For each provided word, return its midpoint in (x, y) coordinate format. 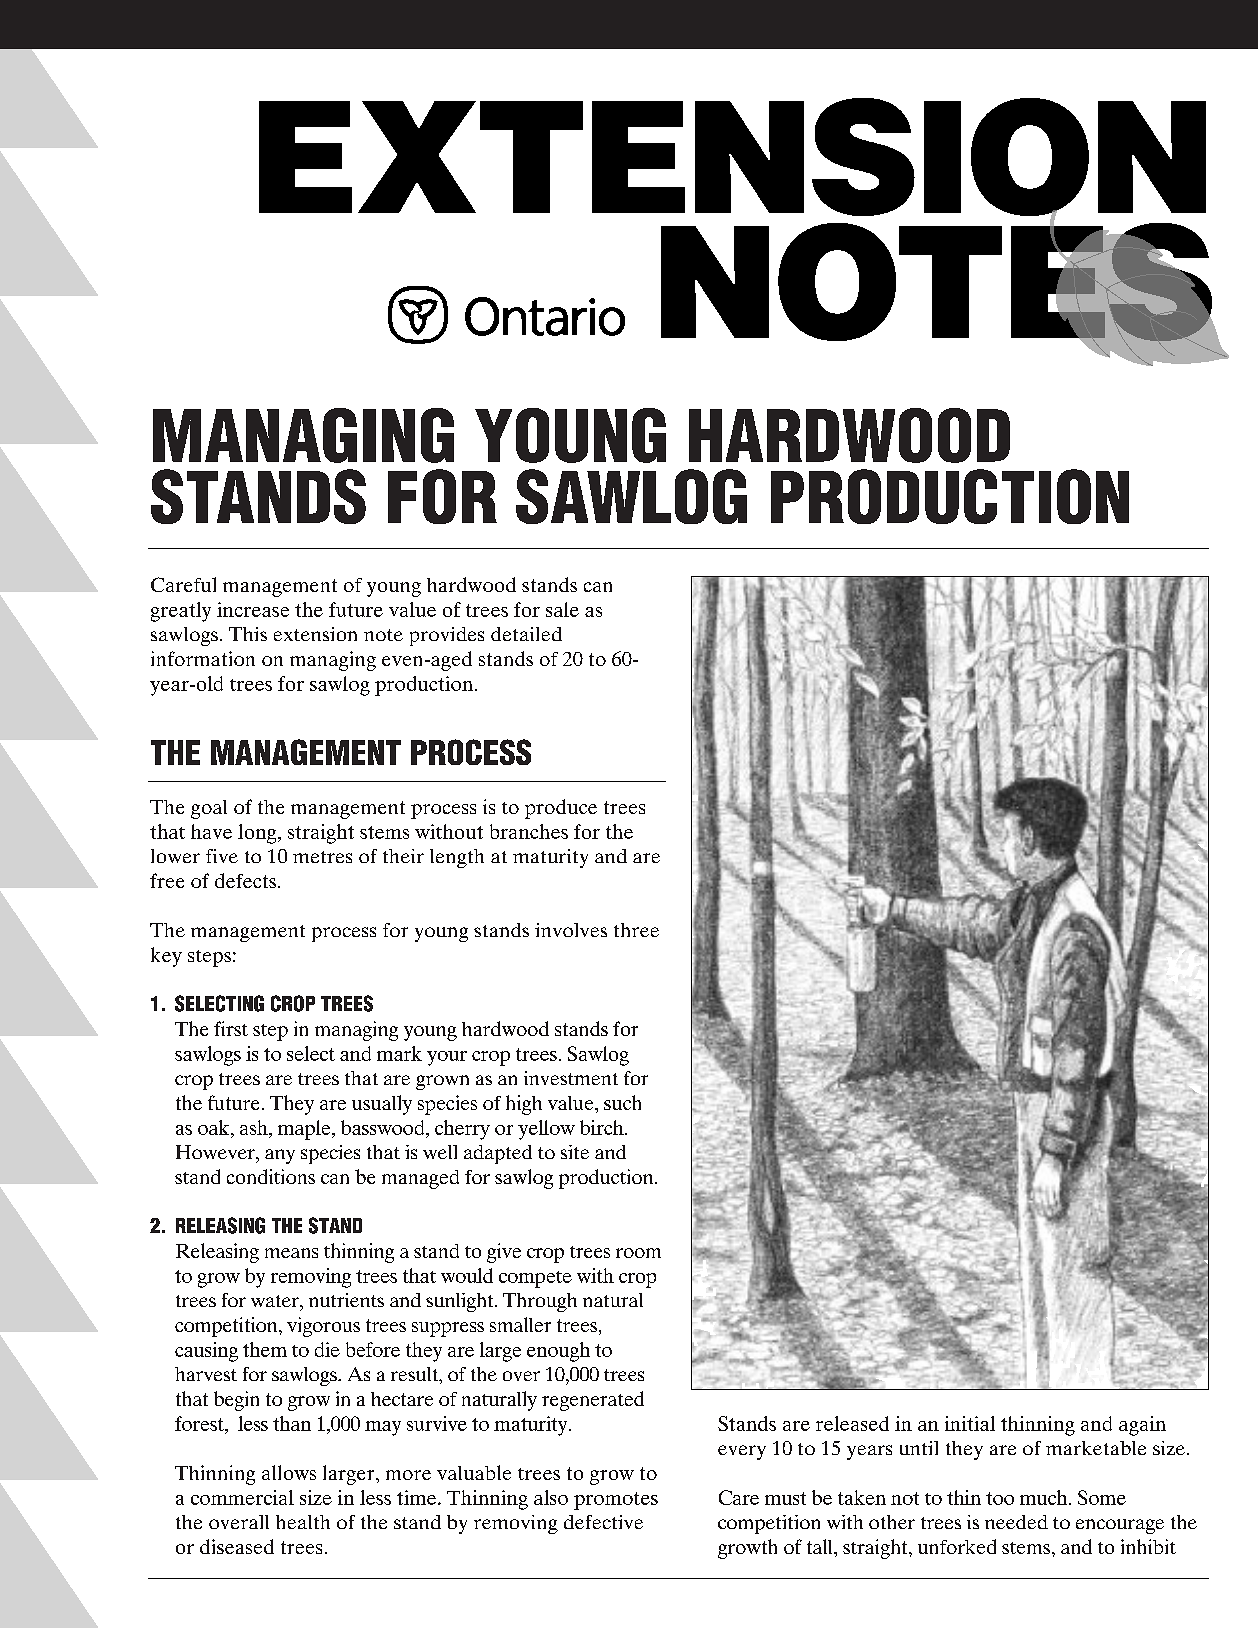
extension (315, 634)
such (622, 1102)
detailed (526, 634)
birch (603, 1127)
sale (562, 609)
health (303, 1522)
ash (255, 1127)
